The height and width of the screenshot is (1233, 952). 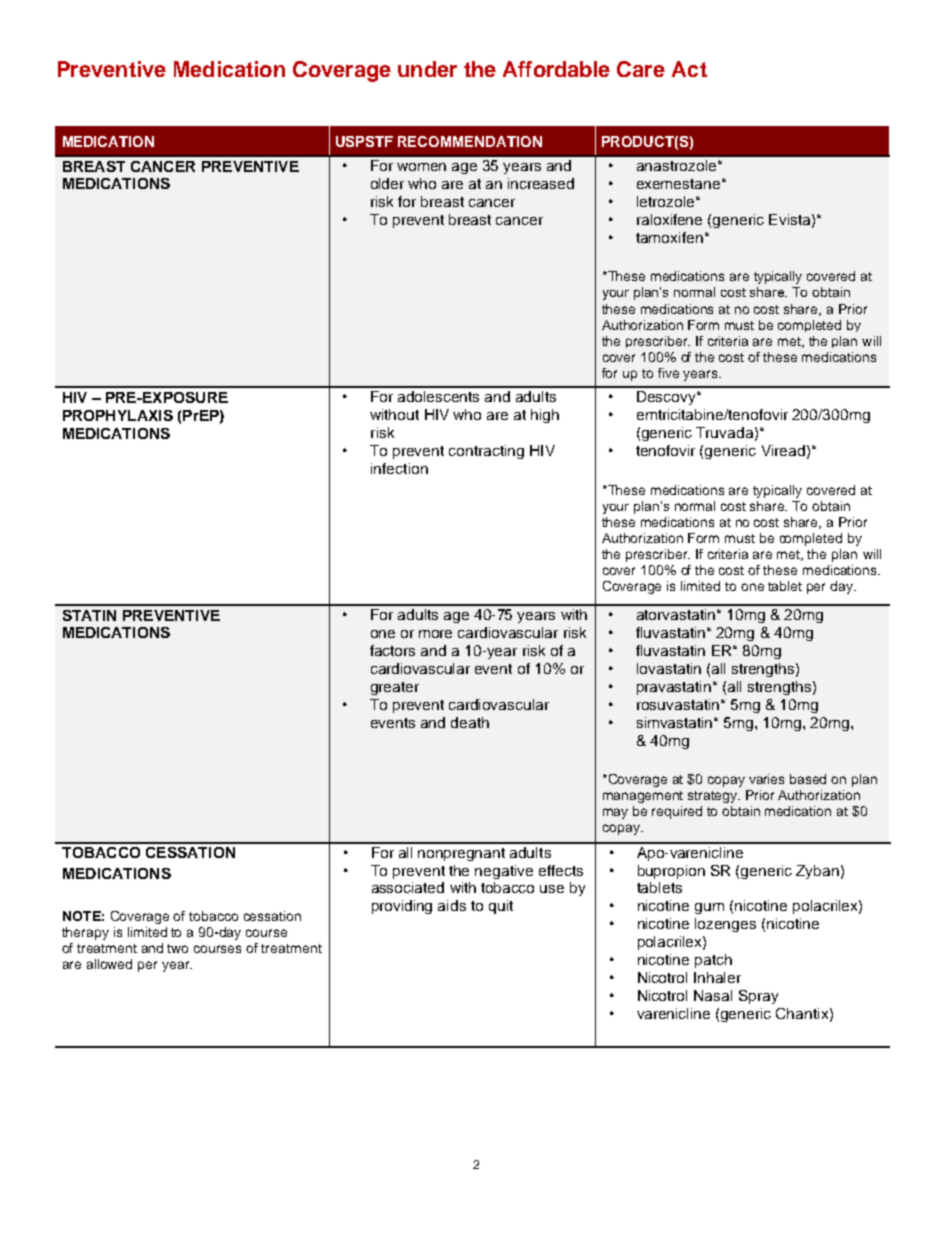 I want to click on adolescents, so click(x=438, y=396).
